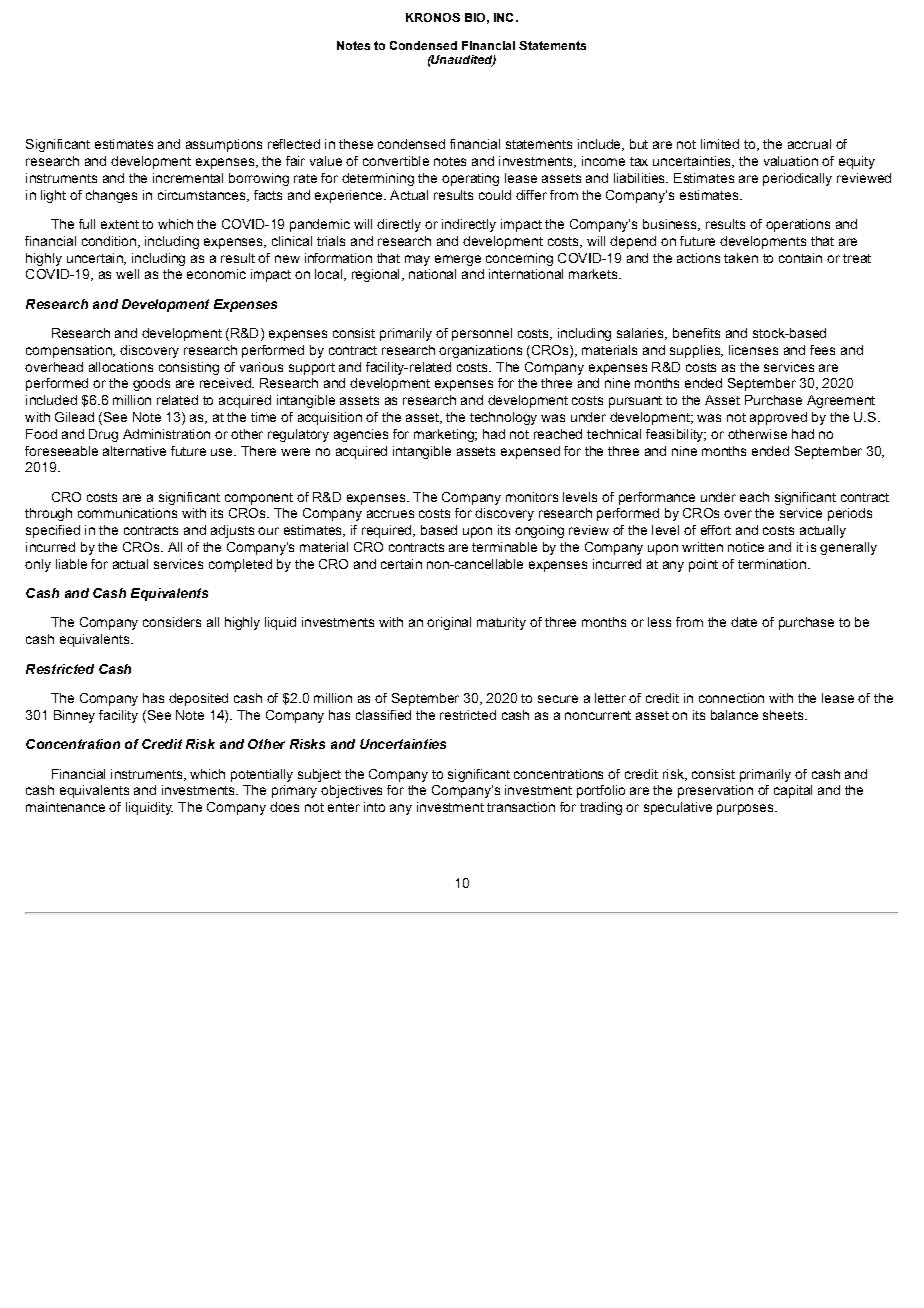  Describe the element at coordinates (433, 17) in the document. I see `KRONOS` at that location.
